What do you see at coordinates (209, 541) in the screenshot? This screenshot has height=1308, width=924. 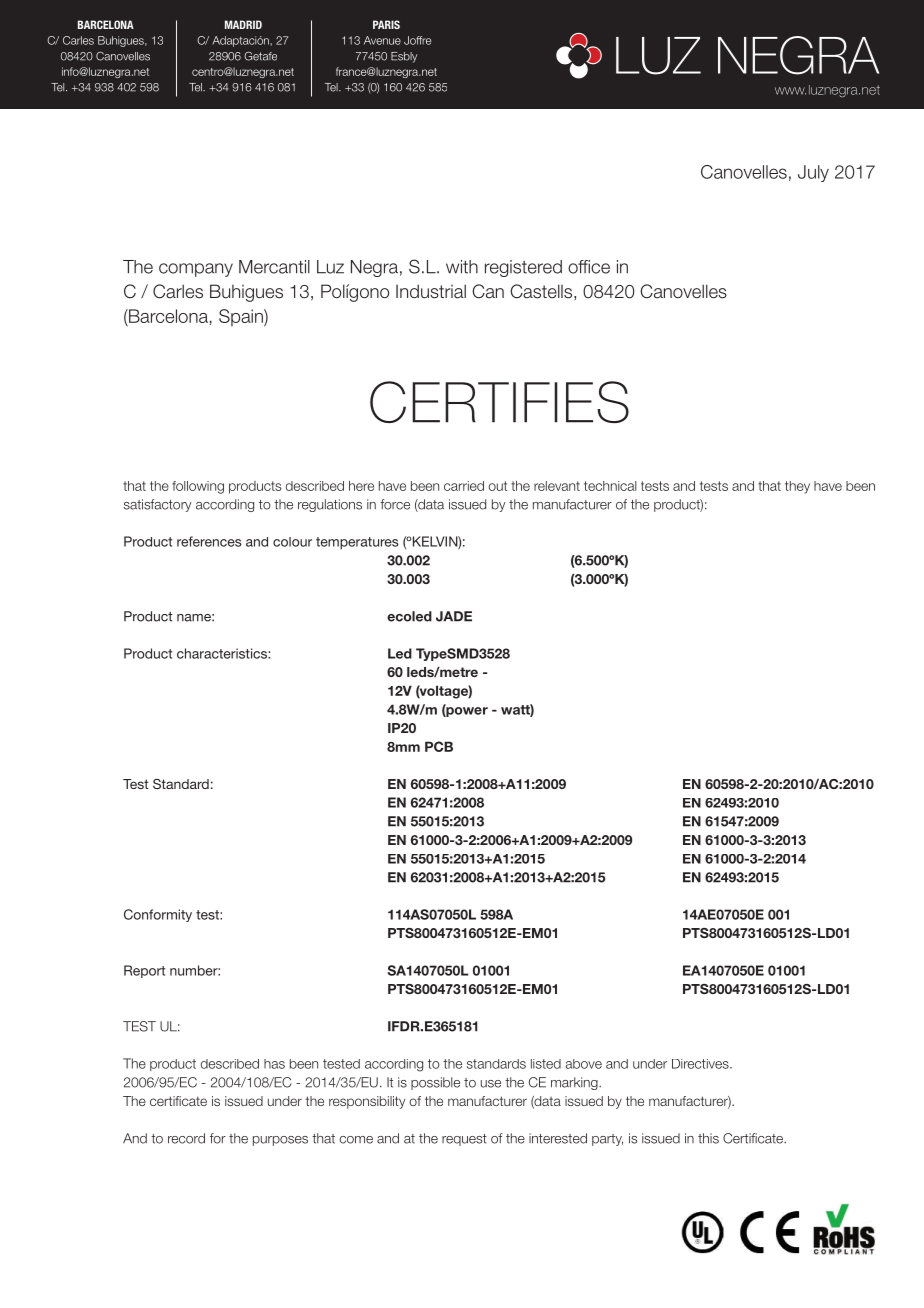 I see `references` at bounding box center [209, 541].
